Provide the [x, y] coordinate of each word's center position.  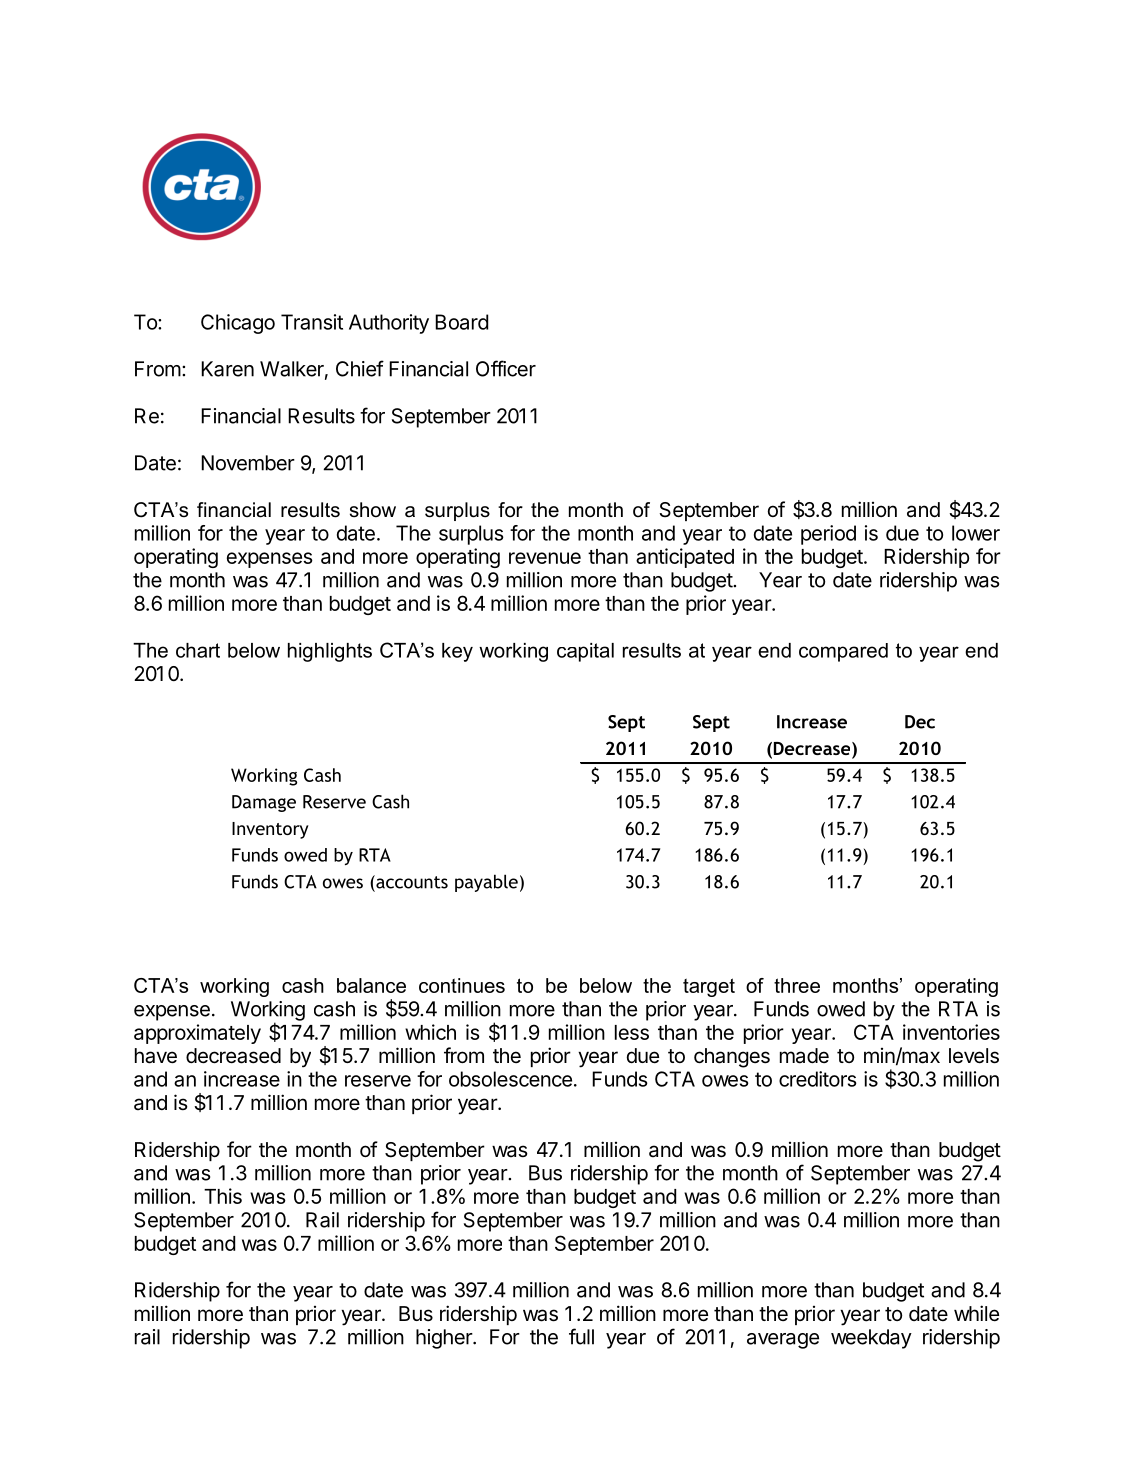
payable [486, 883]
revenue [545, 558]
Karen [227, 369]
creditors [818, 1079]
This [223, 1196]
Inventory [270, 830]
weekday [871, 1339]
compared [843, 652]
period [828, 535]
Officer [506, 368]
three [797, 985]
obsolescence [510, 1079]
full [581, 1336]
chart [198, 650]
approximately [197, 1034]
